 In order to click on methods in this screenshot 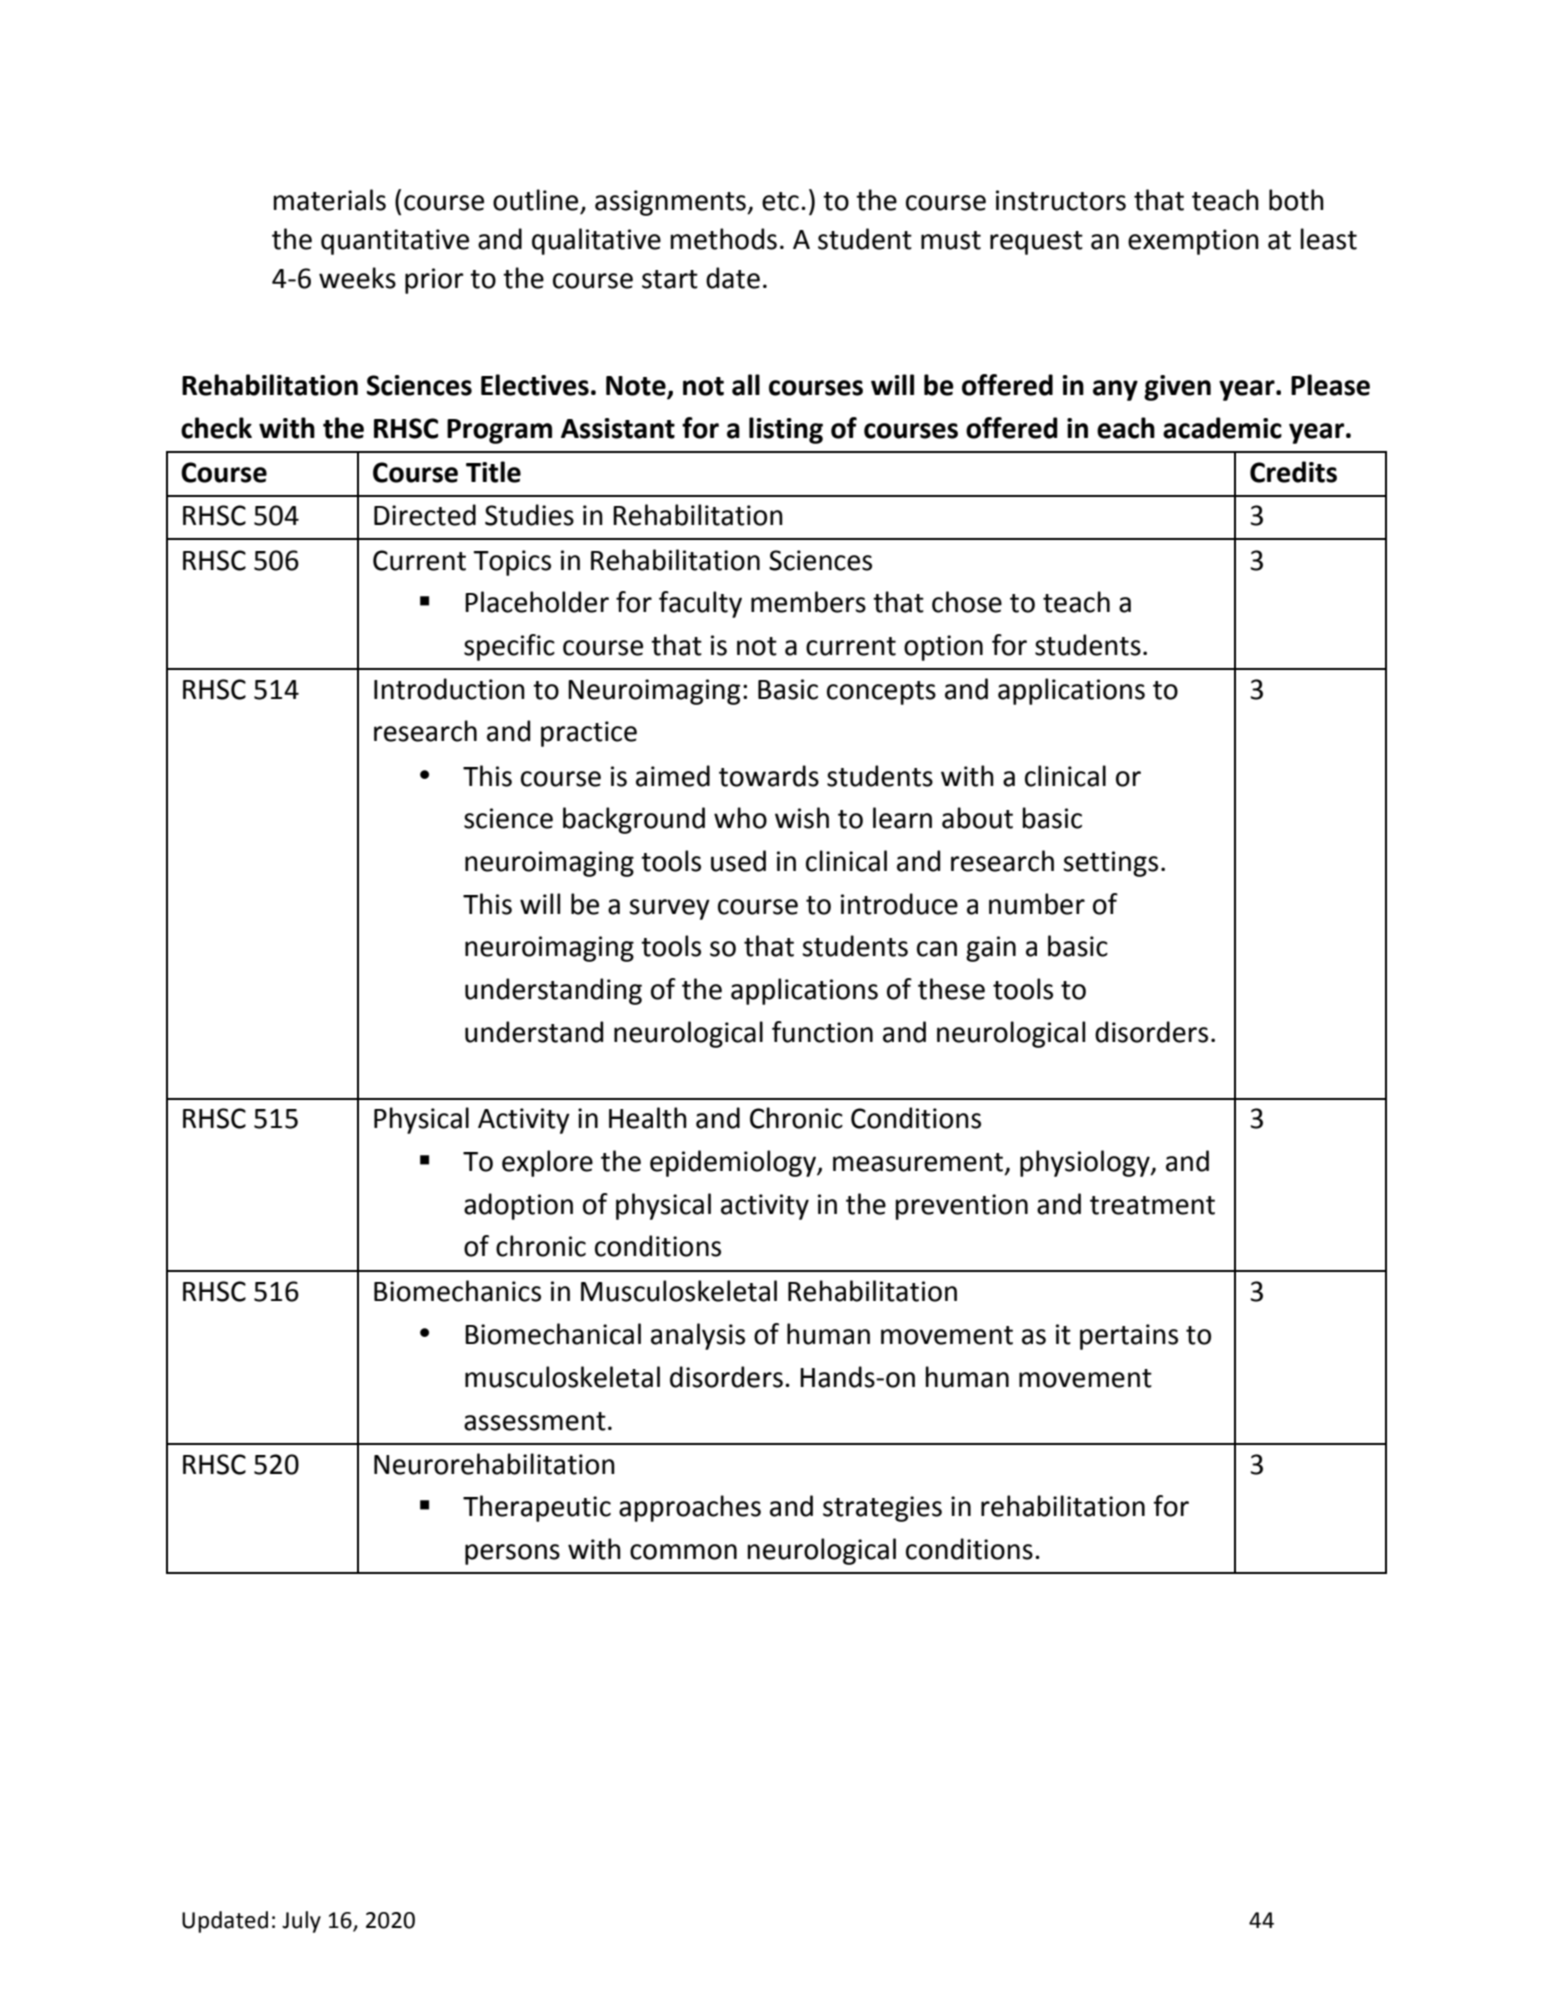, I will do `click(723, 239)`.
